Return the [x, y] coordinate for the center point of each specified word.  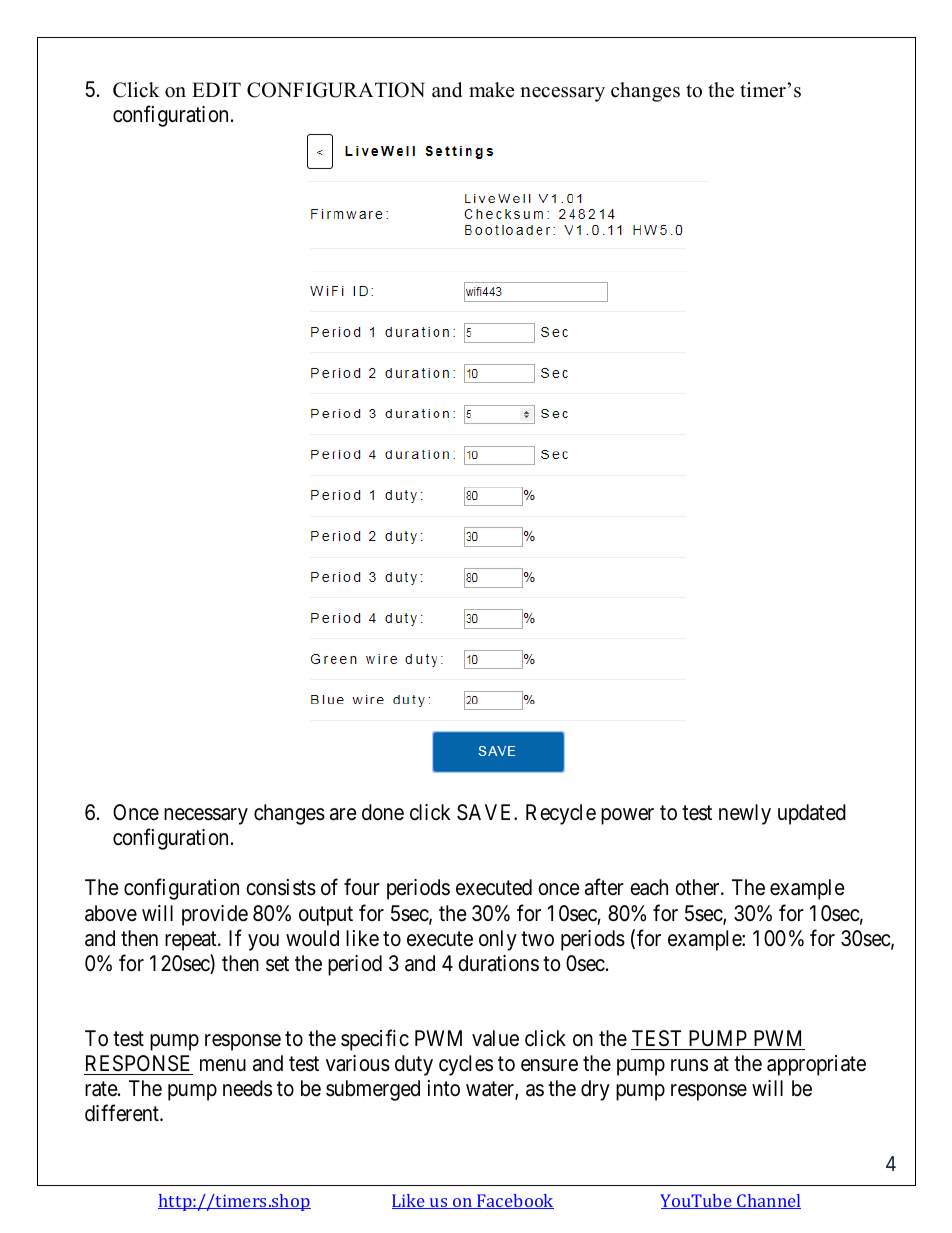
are [343, 815]
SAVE [486, 812]
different [123, 1113]
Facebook [514, 1201]
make [491, 90]
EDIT [216, 89]
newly [745, 814]
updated [812, 814]
